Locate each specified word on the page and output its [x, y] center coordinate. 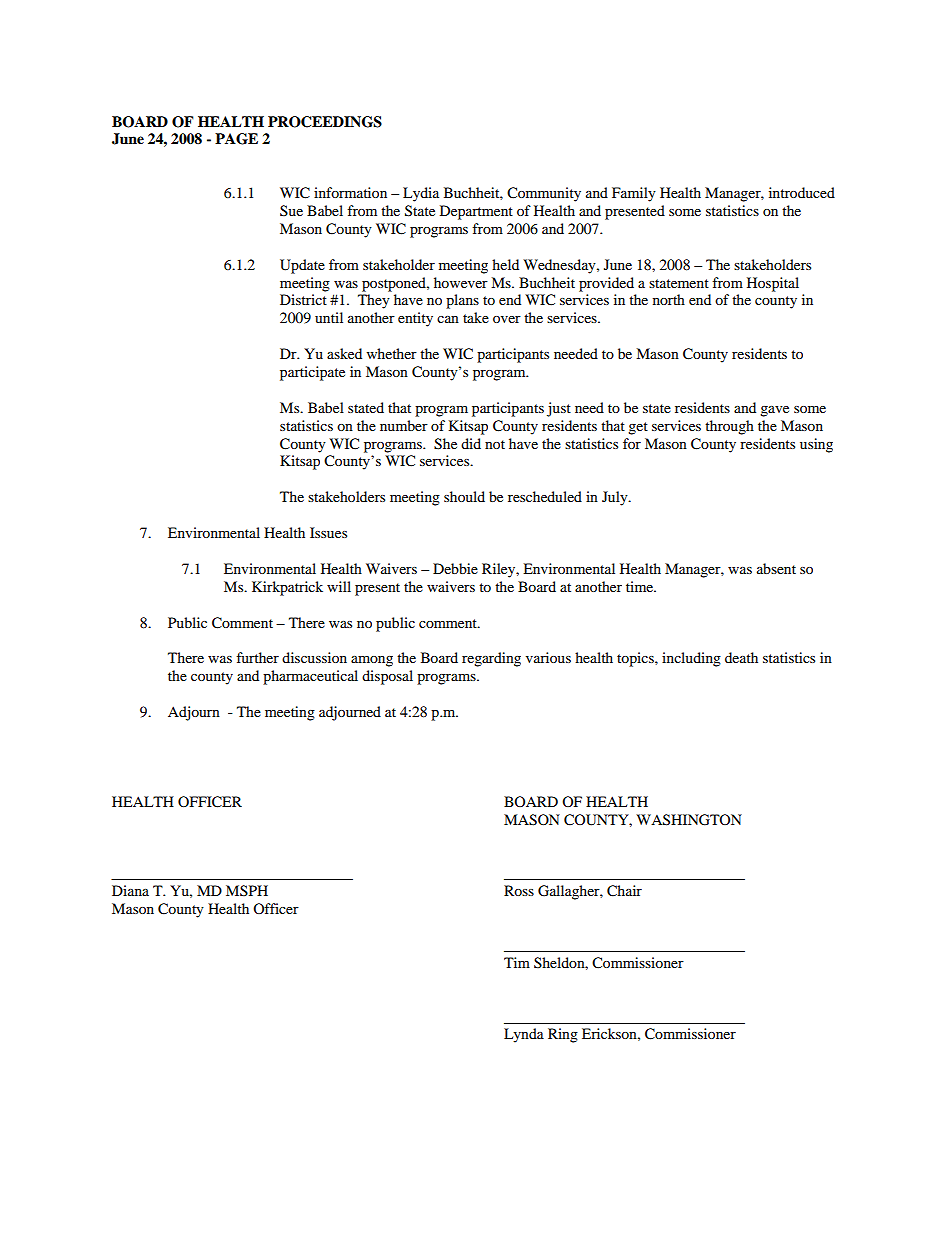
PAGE [236, 139]
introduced [802, 192]
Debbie [455, 568]
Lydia [421, 194]
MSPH [247, 891]
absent [776, 568]
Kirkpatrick [287, 588]
